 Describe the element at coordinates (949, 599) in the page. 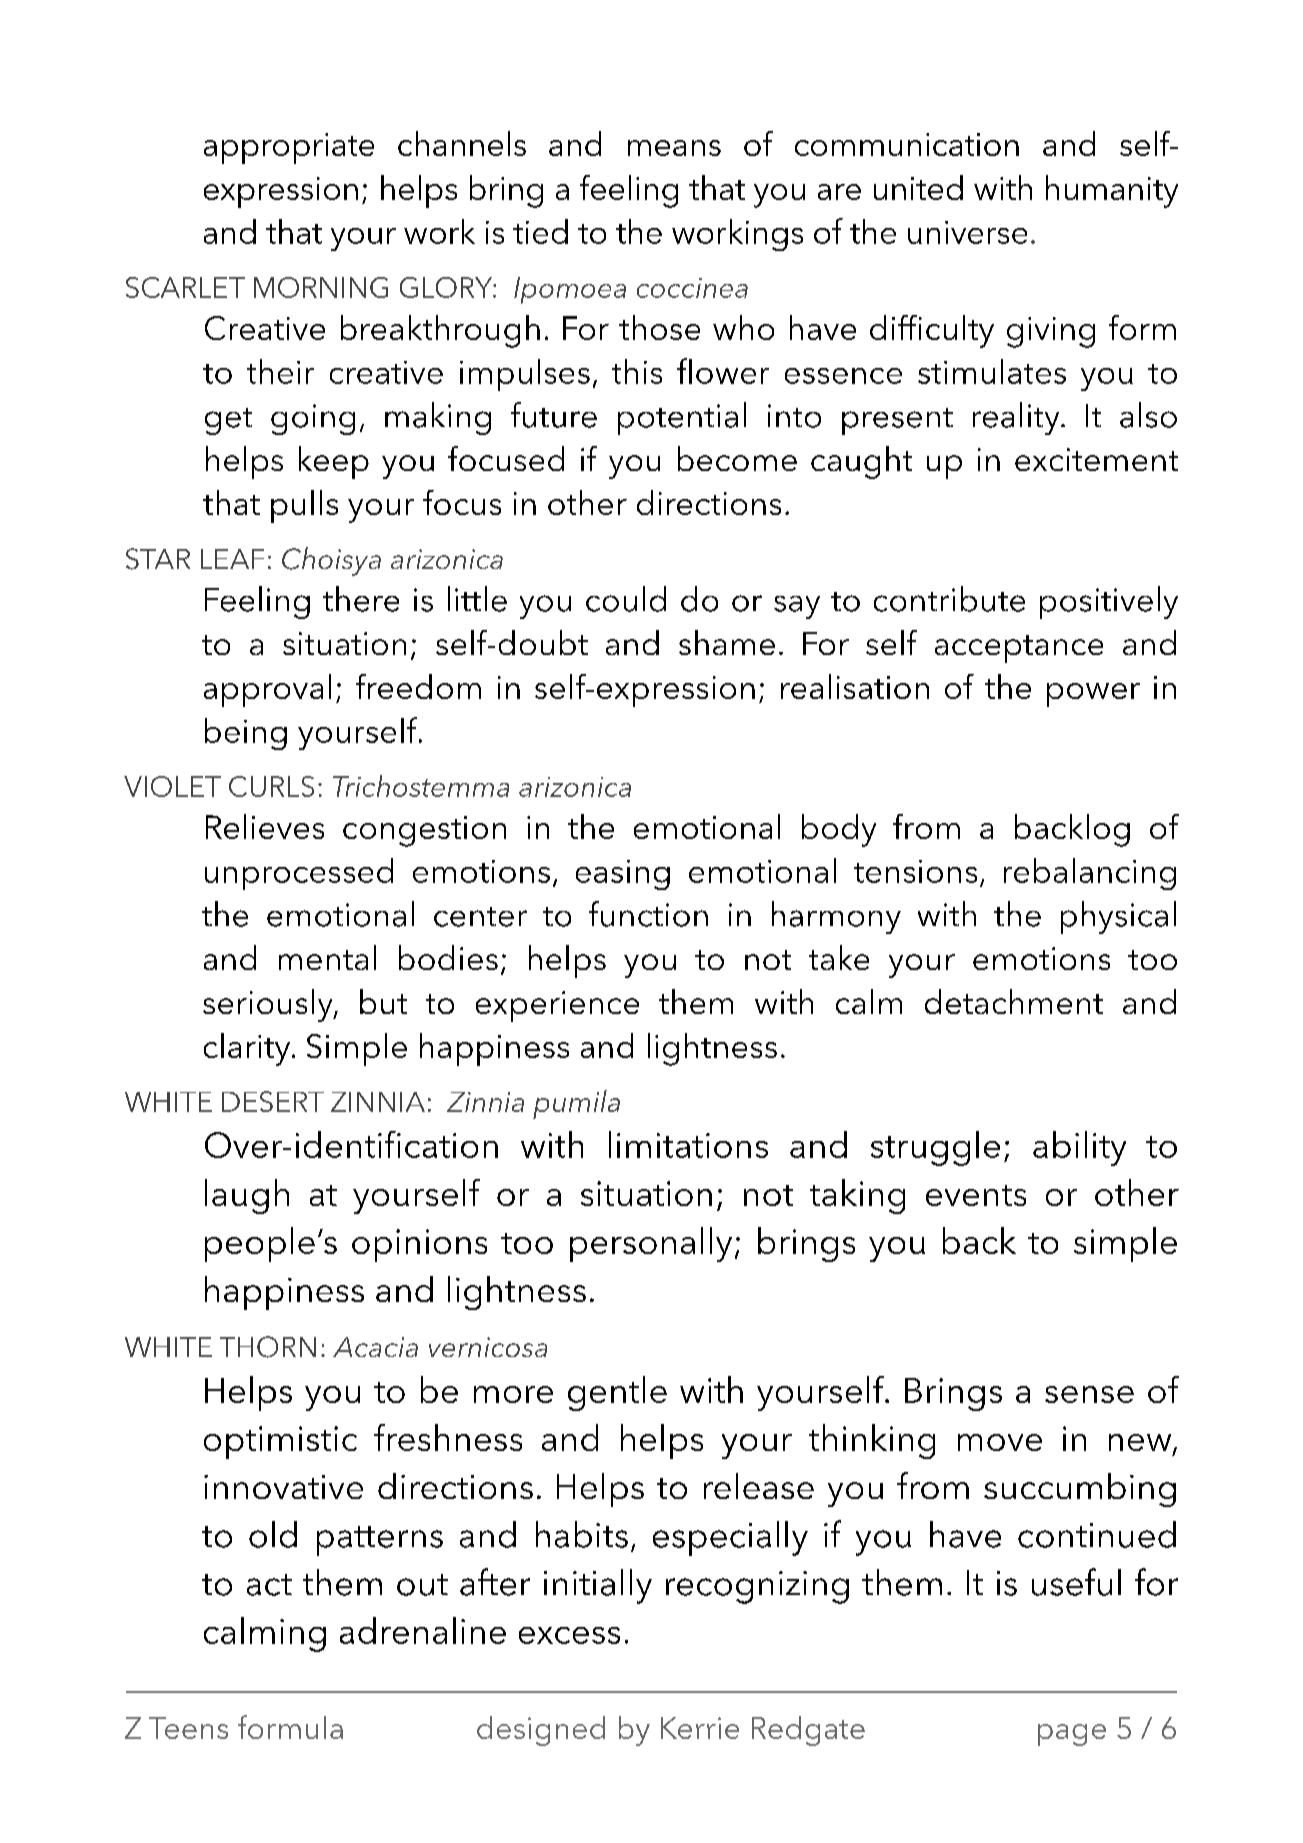

I see `contribute` at that location.
